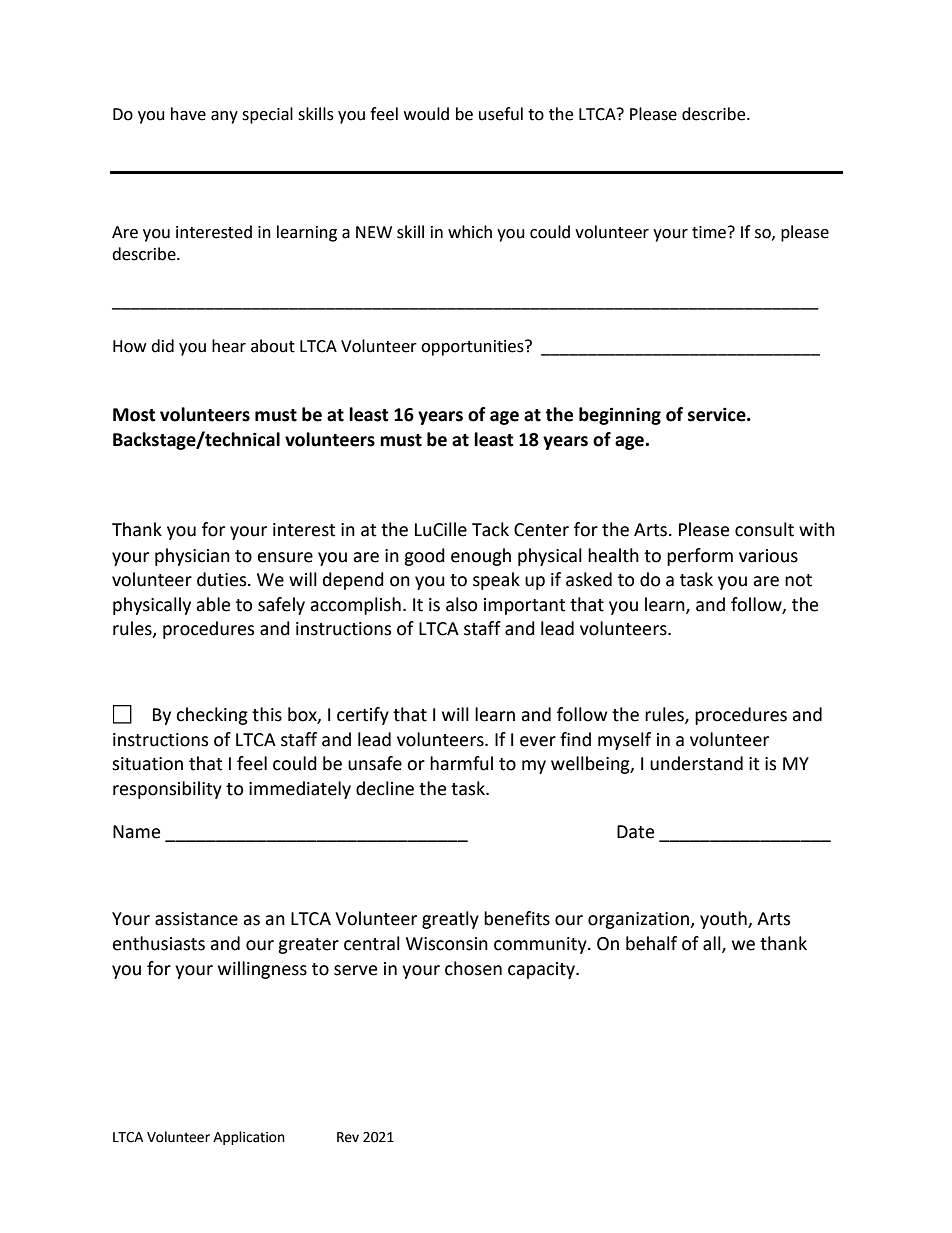  What do you see at coordinates (213, 604) in the image?
I see `able` at bounding box center [213, 604].
